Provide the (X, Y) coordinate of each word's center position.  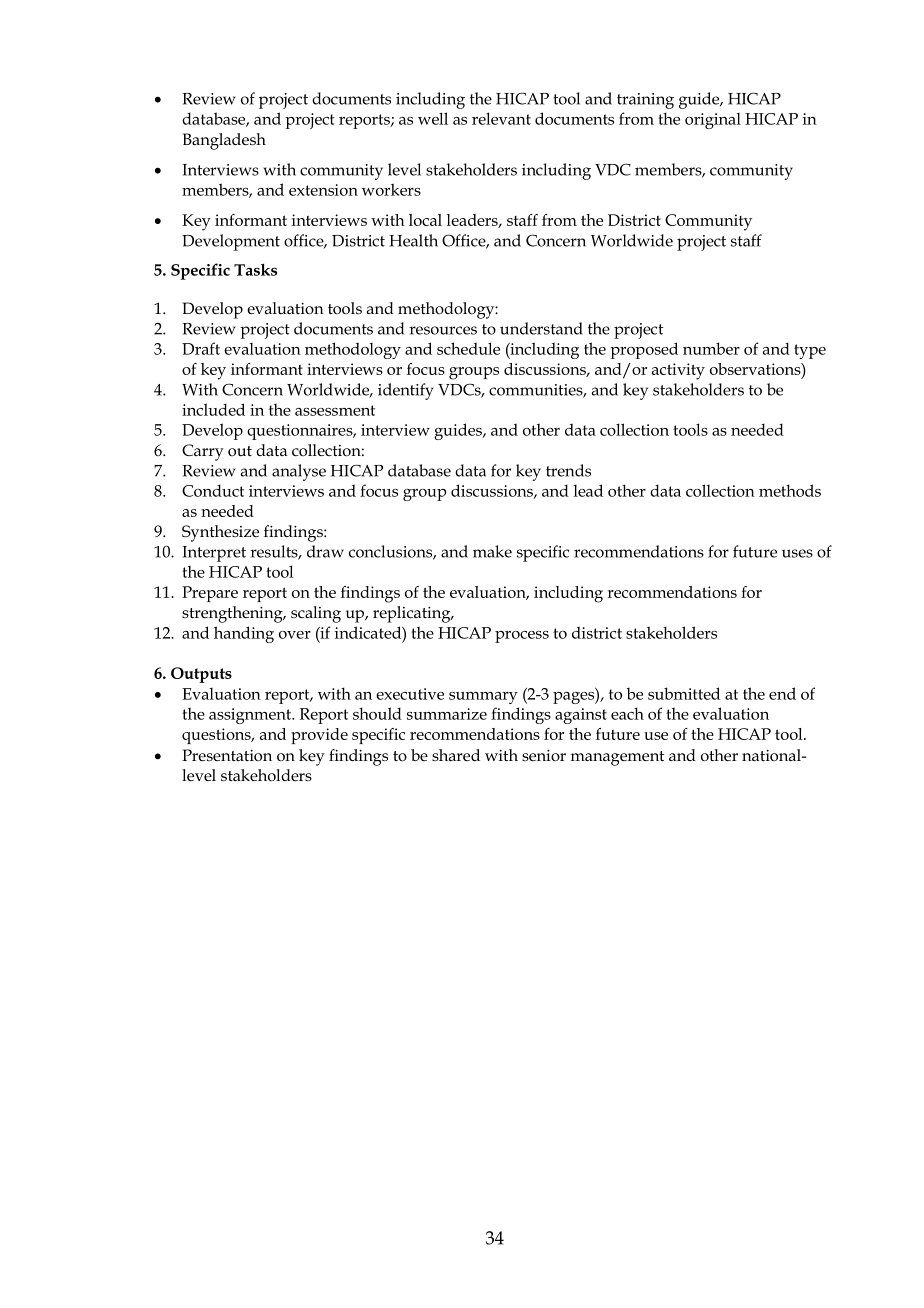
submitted (684, 693)
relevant (501, 118)
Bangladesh (224, 141)
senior (544, 755)
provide (319, 736)
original (713, 121)
